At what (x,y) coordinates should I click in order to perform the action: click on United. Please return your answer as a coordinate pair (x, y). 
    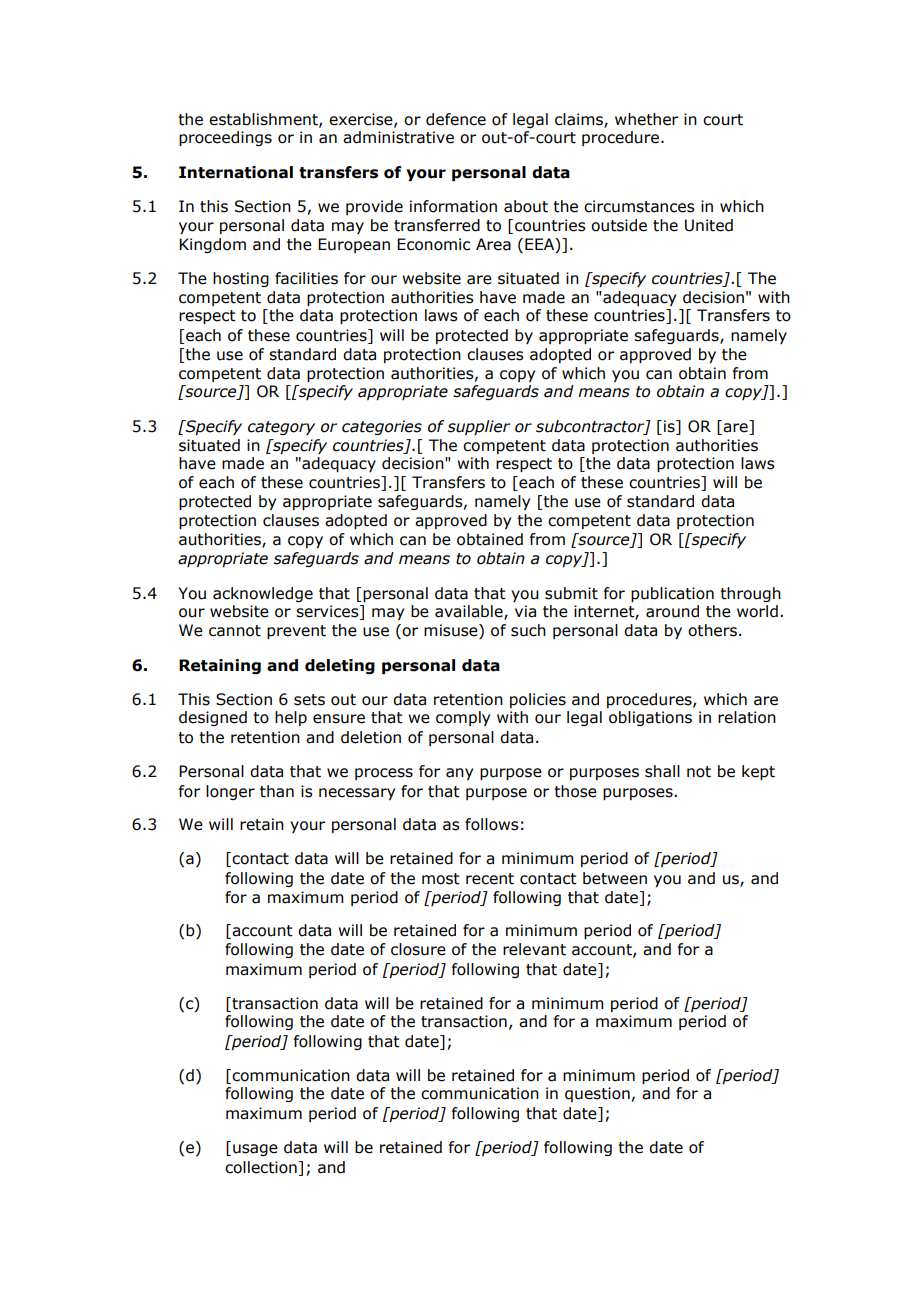
    Looking at the image, I should click on (709, 225).
